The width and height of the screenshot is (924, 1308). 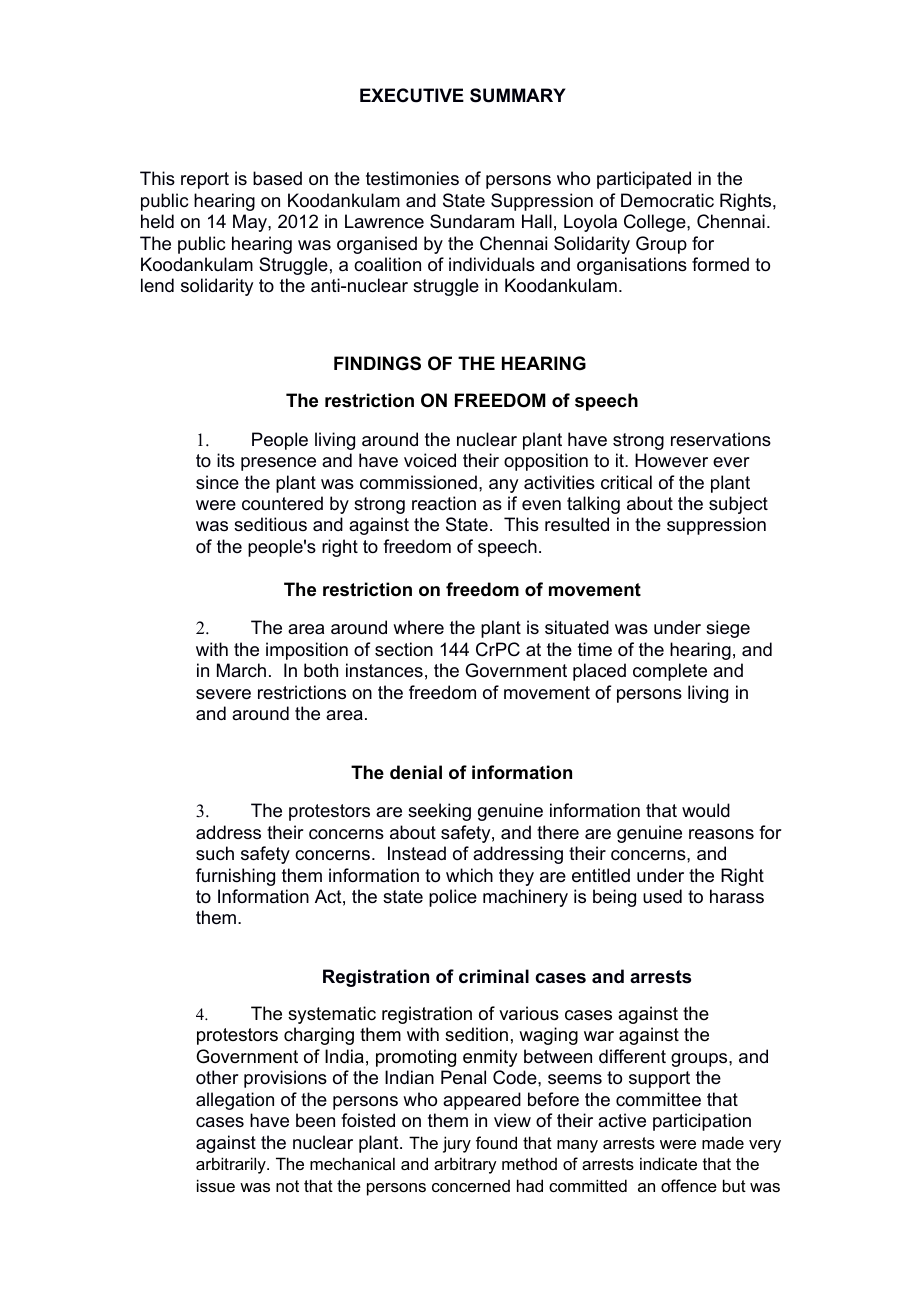 I want to click on FINDINGS, so click(x=377, y=363).
